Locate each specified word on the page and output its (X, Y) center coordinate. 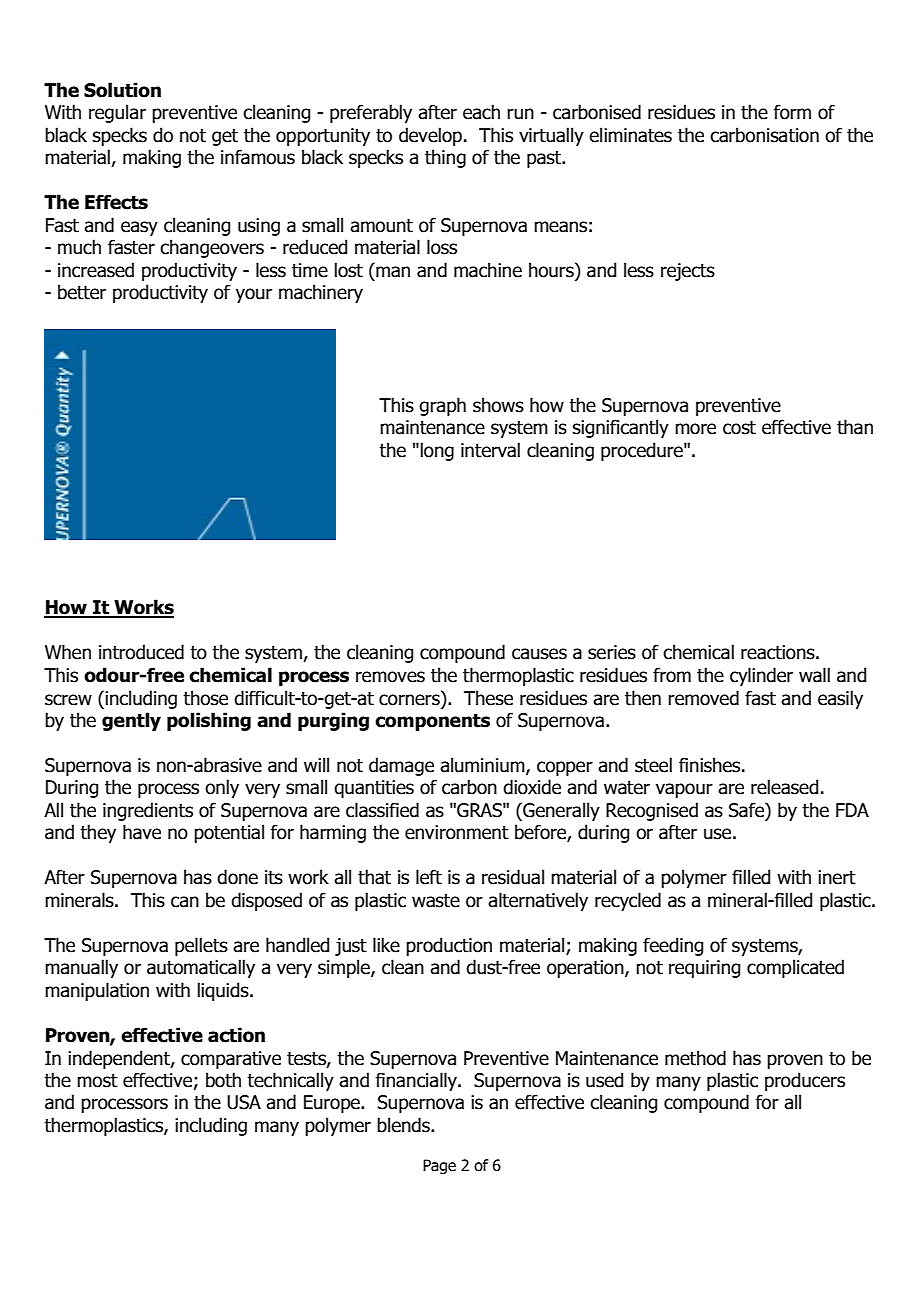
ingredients (148, 811)
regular (117, 113)
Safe (747, 810)
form (792, 112)
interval (490, 450)
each (481, 112)
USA (244, 1102)
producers (805, 1081)
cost (739, 428)
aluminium (483, 766)
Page (439, 1166)
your (254, 295)
